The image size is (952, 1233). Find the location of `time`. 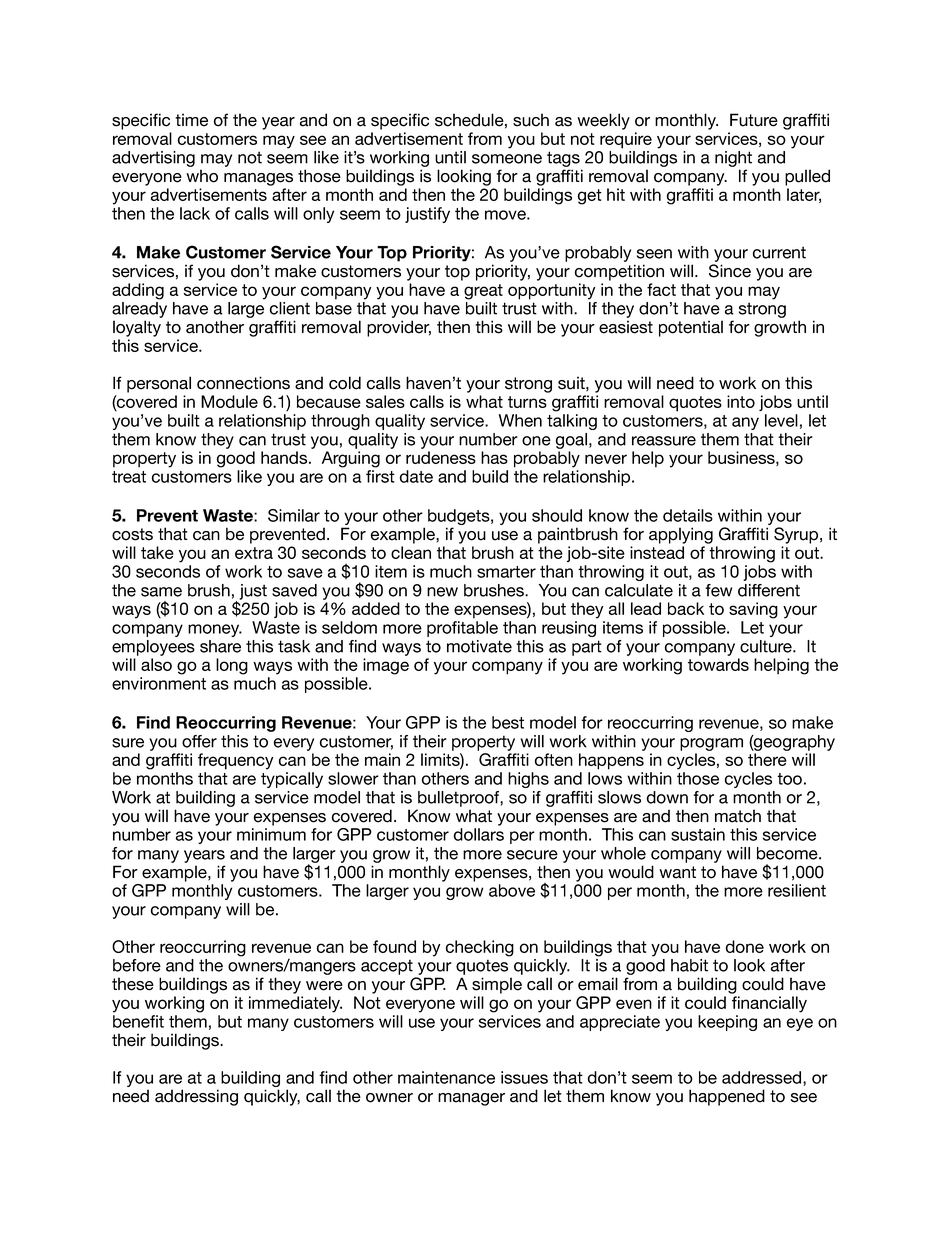

time is located at coordinates (191, 120).
